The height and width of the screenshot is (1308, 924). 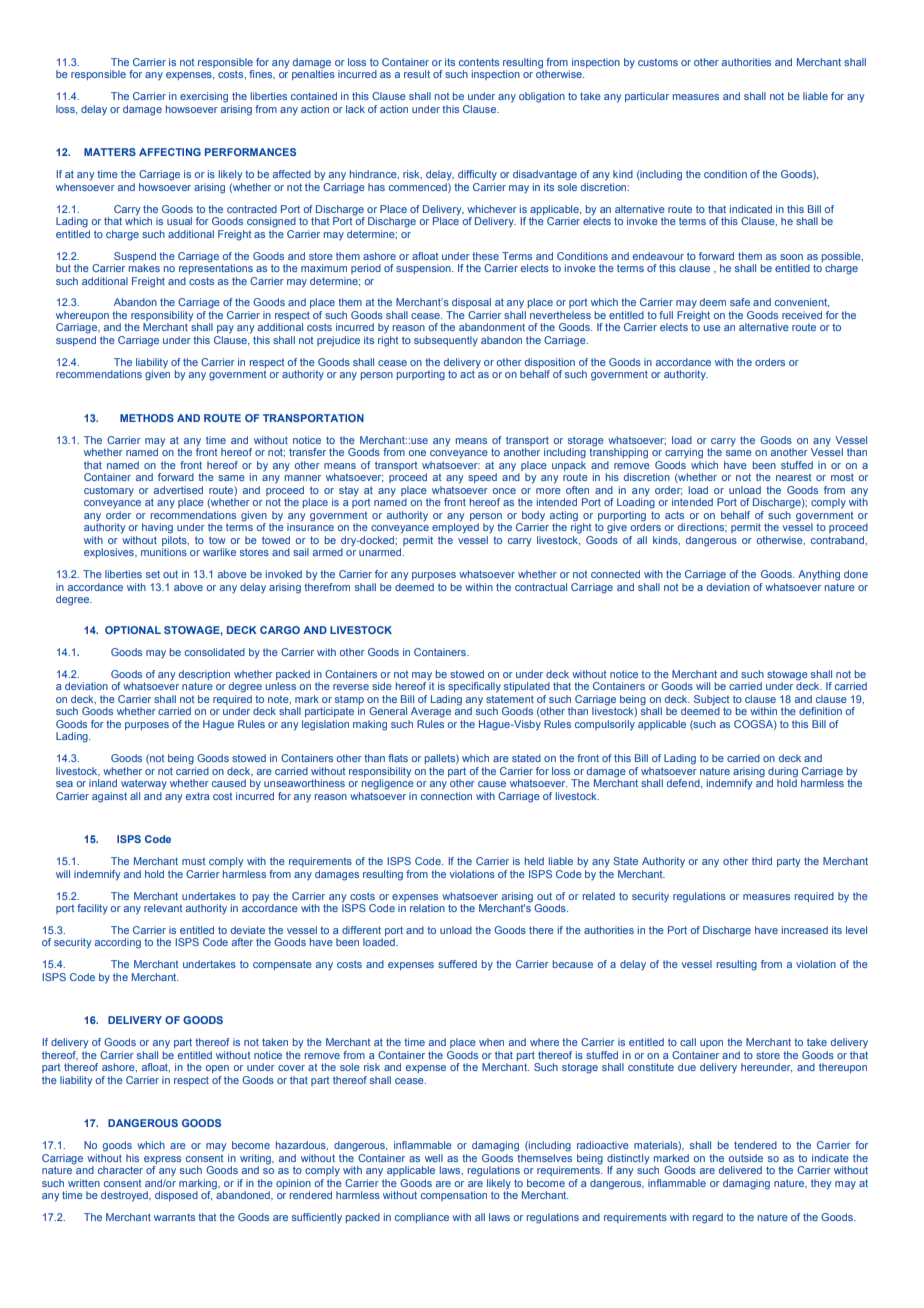 What do you see at coordinates (176, 1196) in the screenshot?
I see `disposed` at bounding box center [176, 1196].
